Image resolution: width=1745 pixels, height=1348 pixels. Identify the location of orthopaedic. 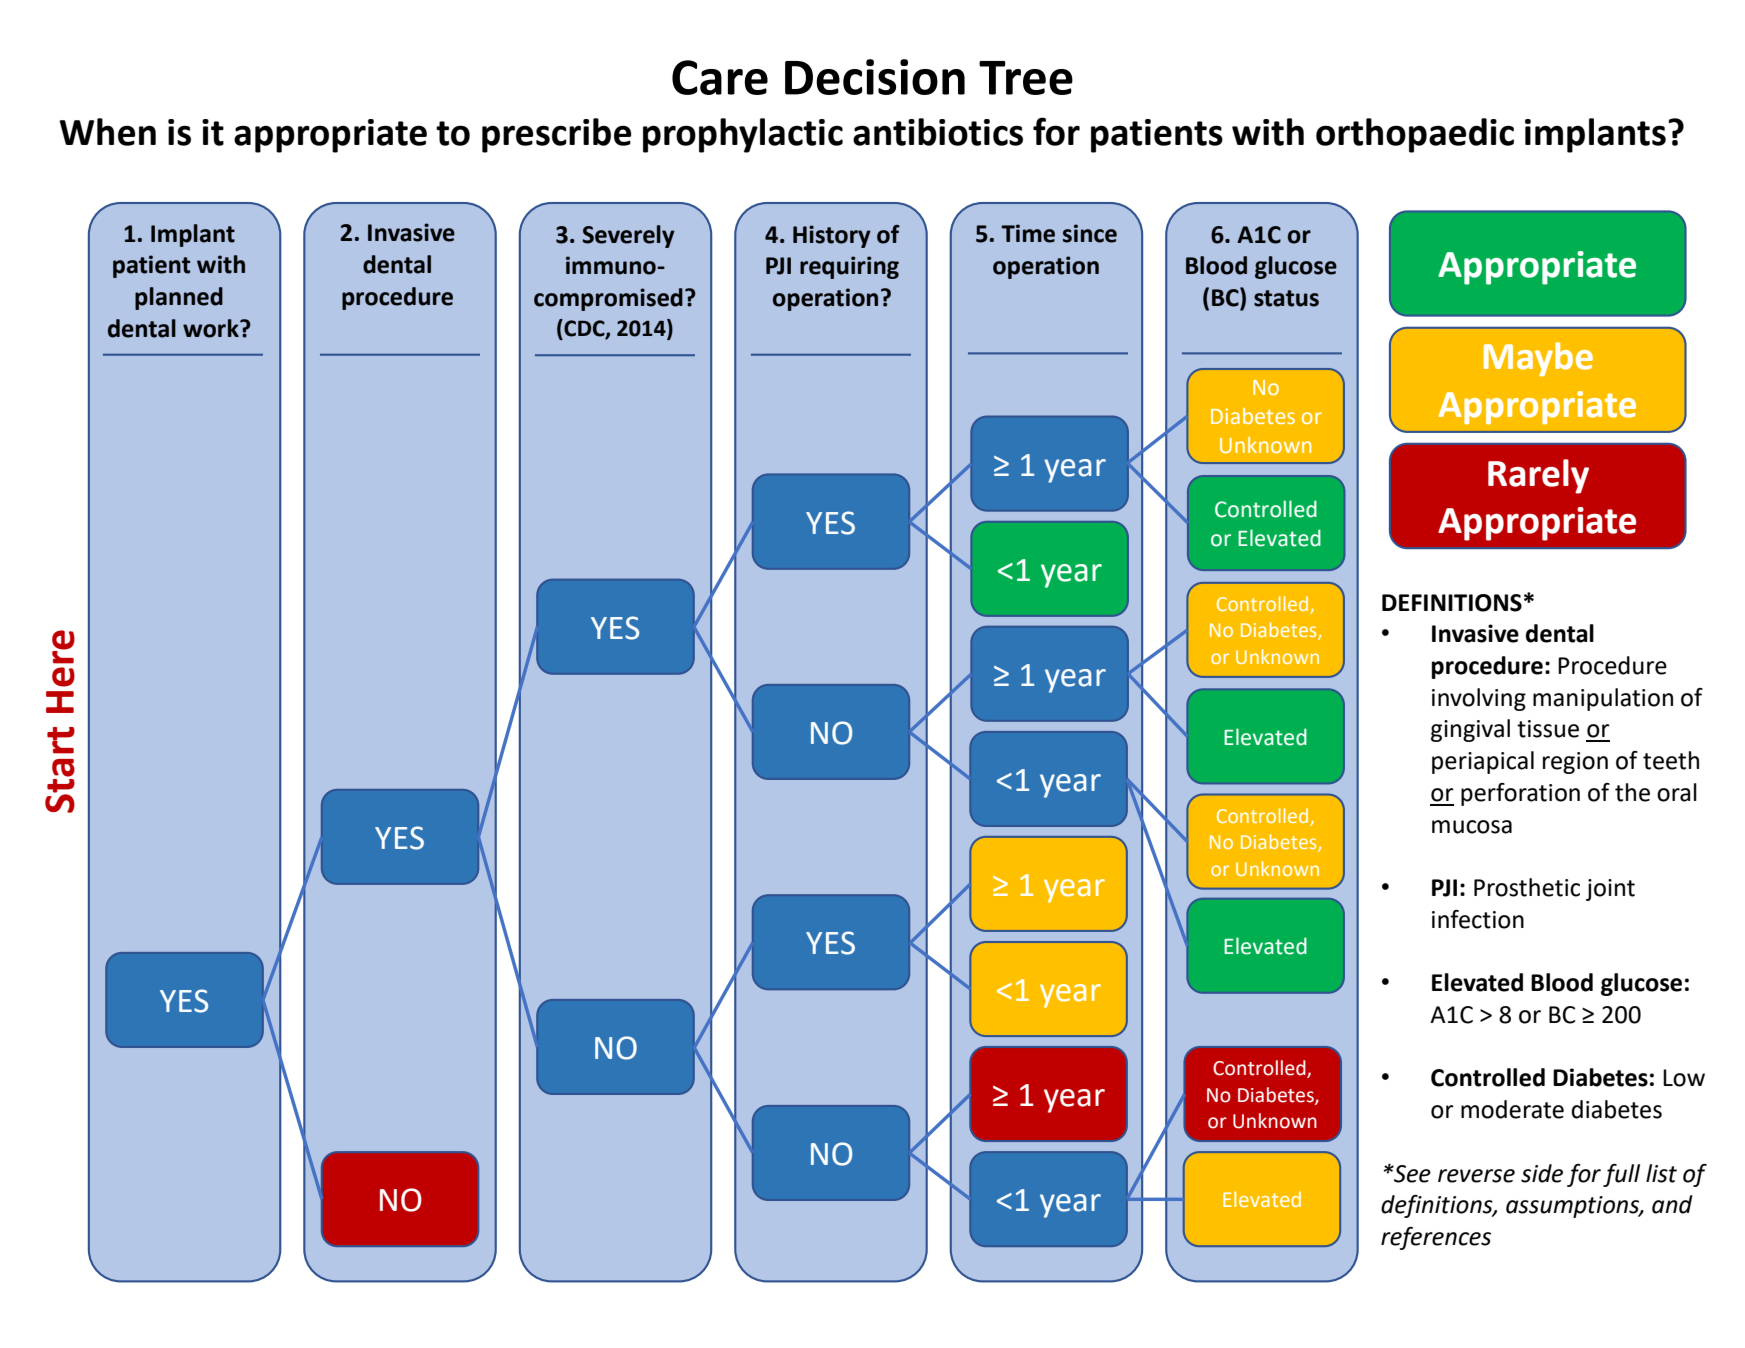
(1415, 135).
